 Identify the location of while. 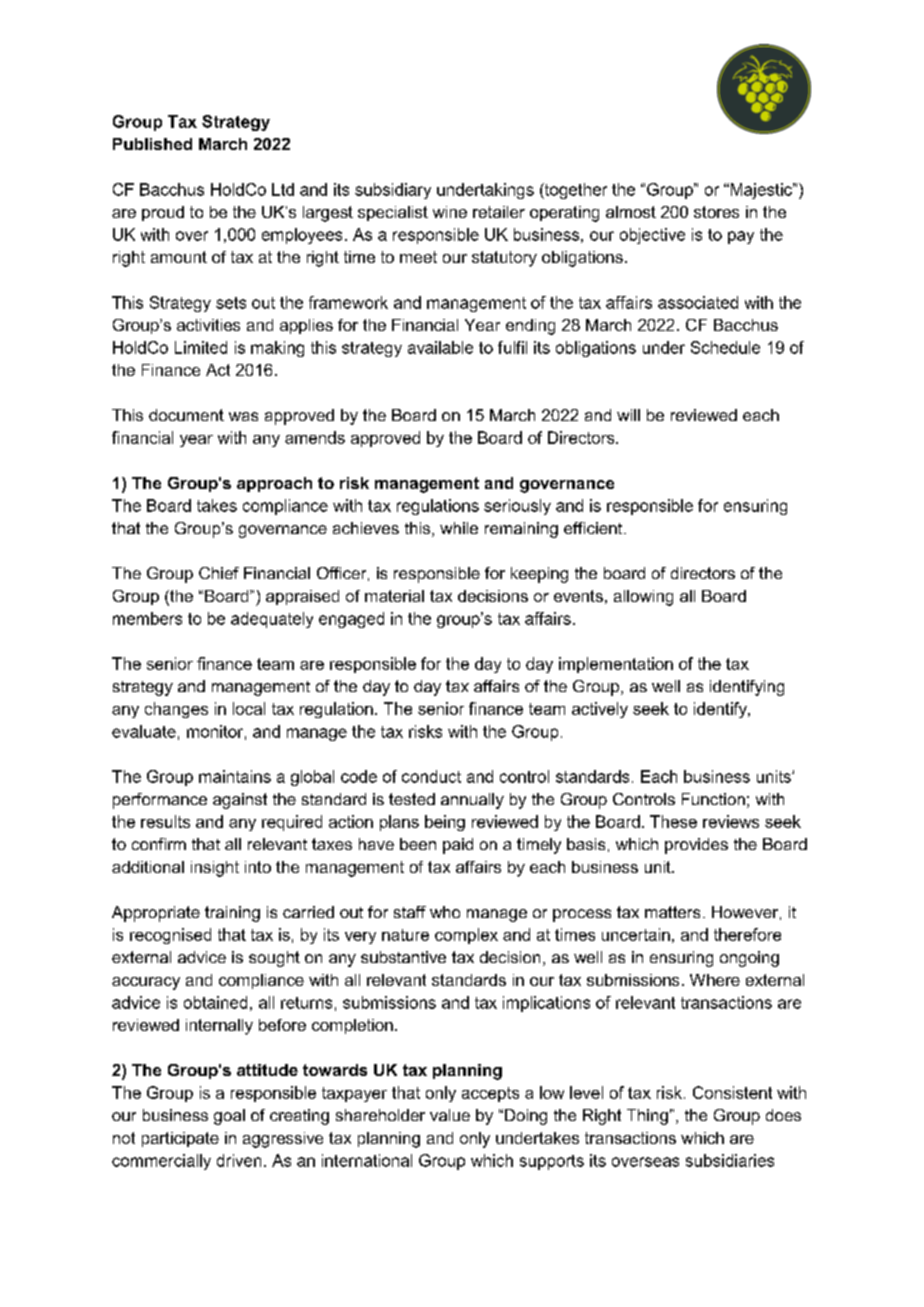
(459, 528).
